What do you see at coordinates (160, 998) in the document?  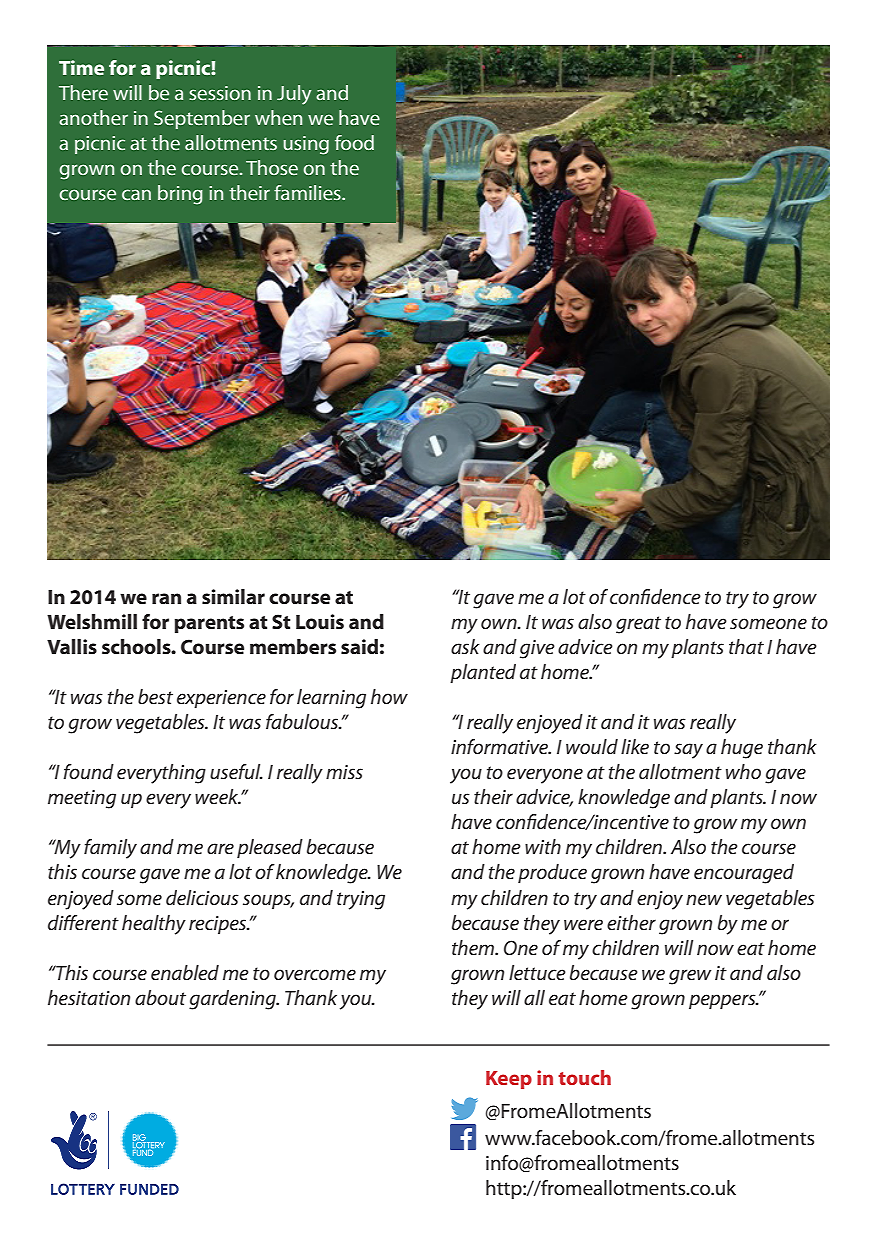 I see `about` at bounding box center [160, 998].
